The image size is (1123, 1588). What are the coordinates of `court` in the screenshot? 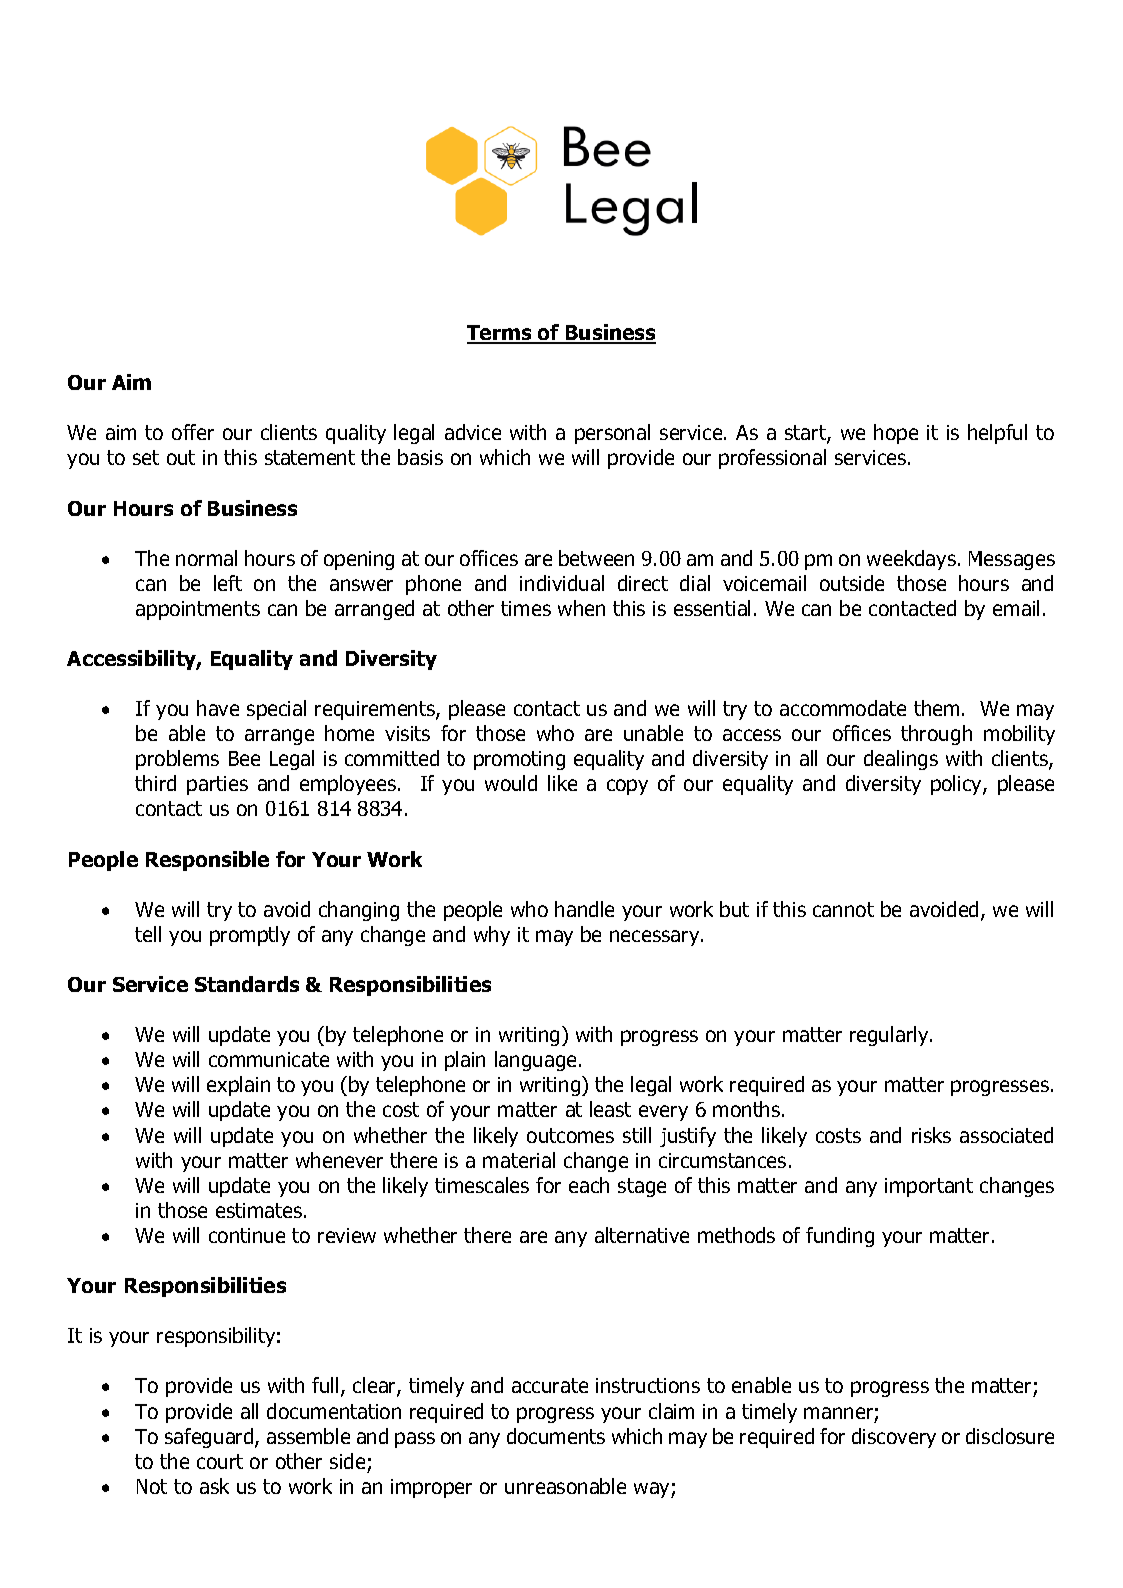 It's located at (220, 1461).
